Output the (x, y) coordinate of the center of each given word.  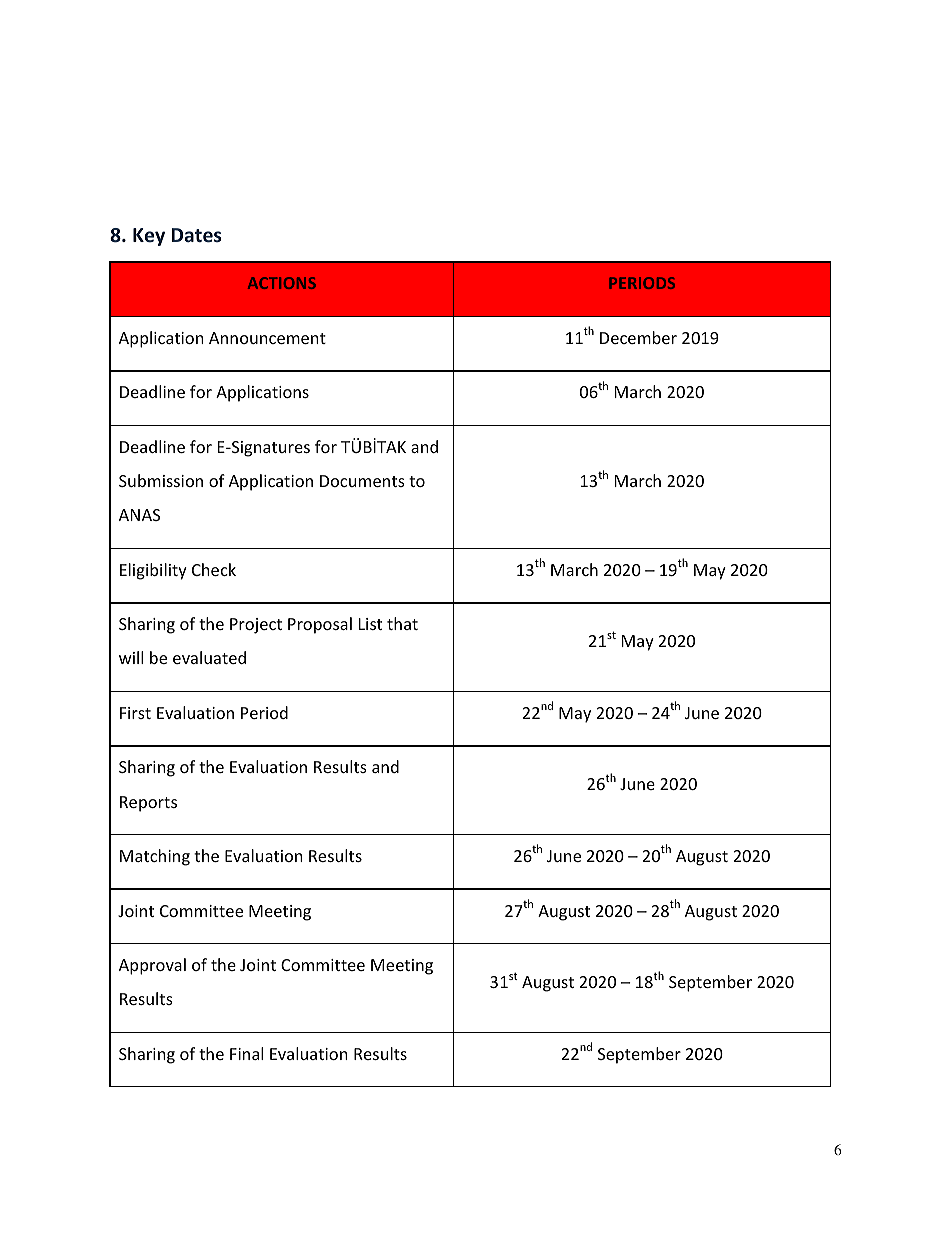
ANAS (139, 515)
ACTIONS (282, 283)
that (402, 623)
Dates (196, 235)
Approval (152, 966)
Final (246, 1053)
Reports (148, 804)
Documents (362, 481)
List (370, 624)
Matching (155, 857)
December (638, 337)
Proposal (320, 625)
